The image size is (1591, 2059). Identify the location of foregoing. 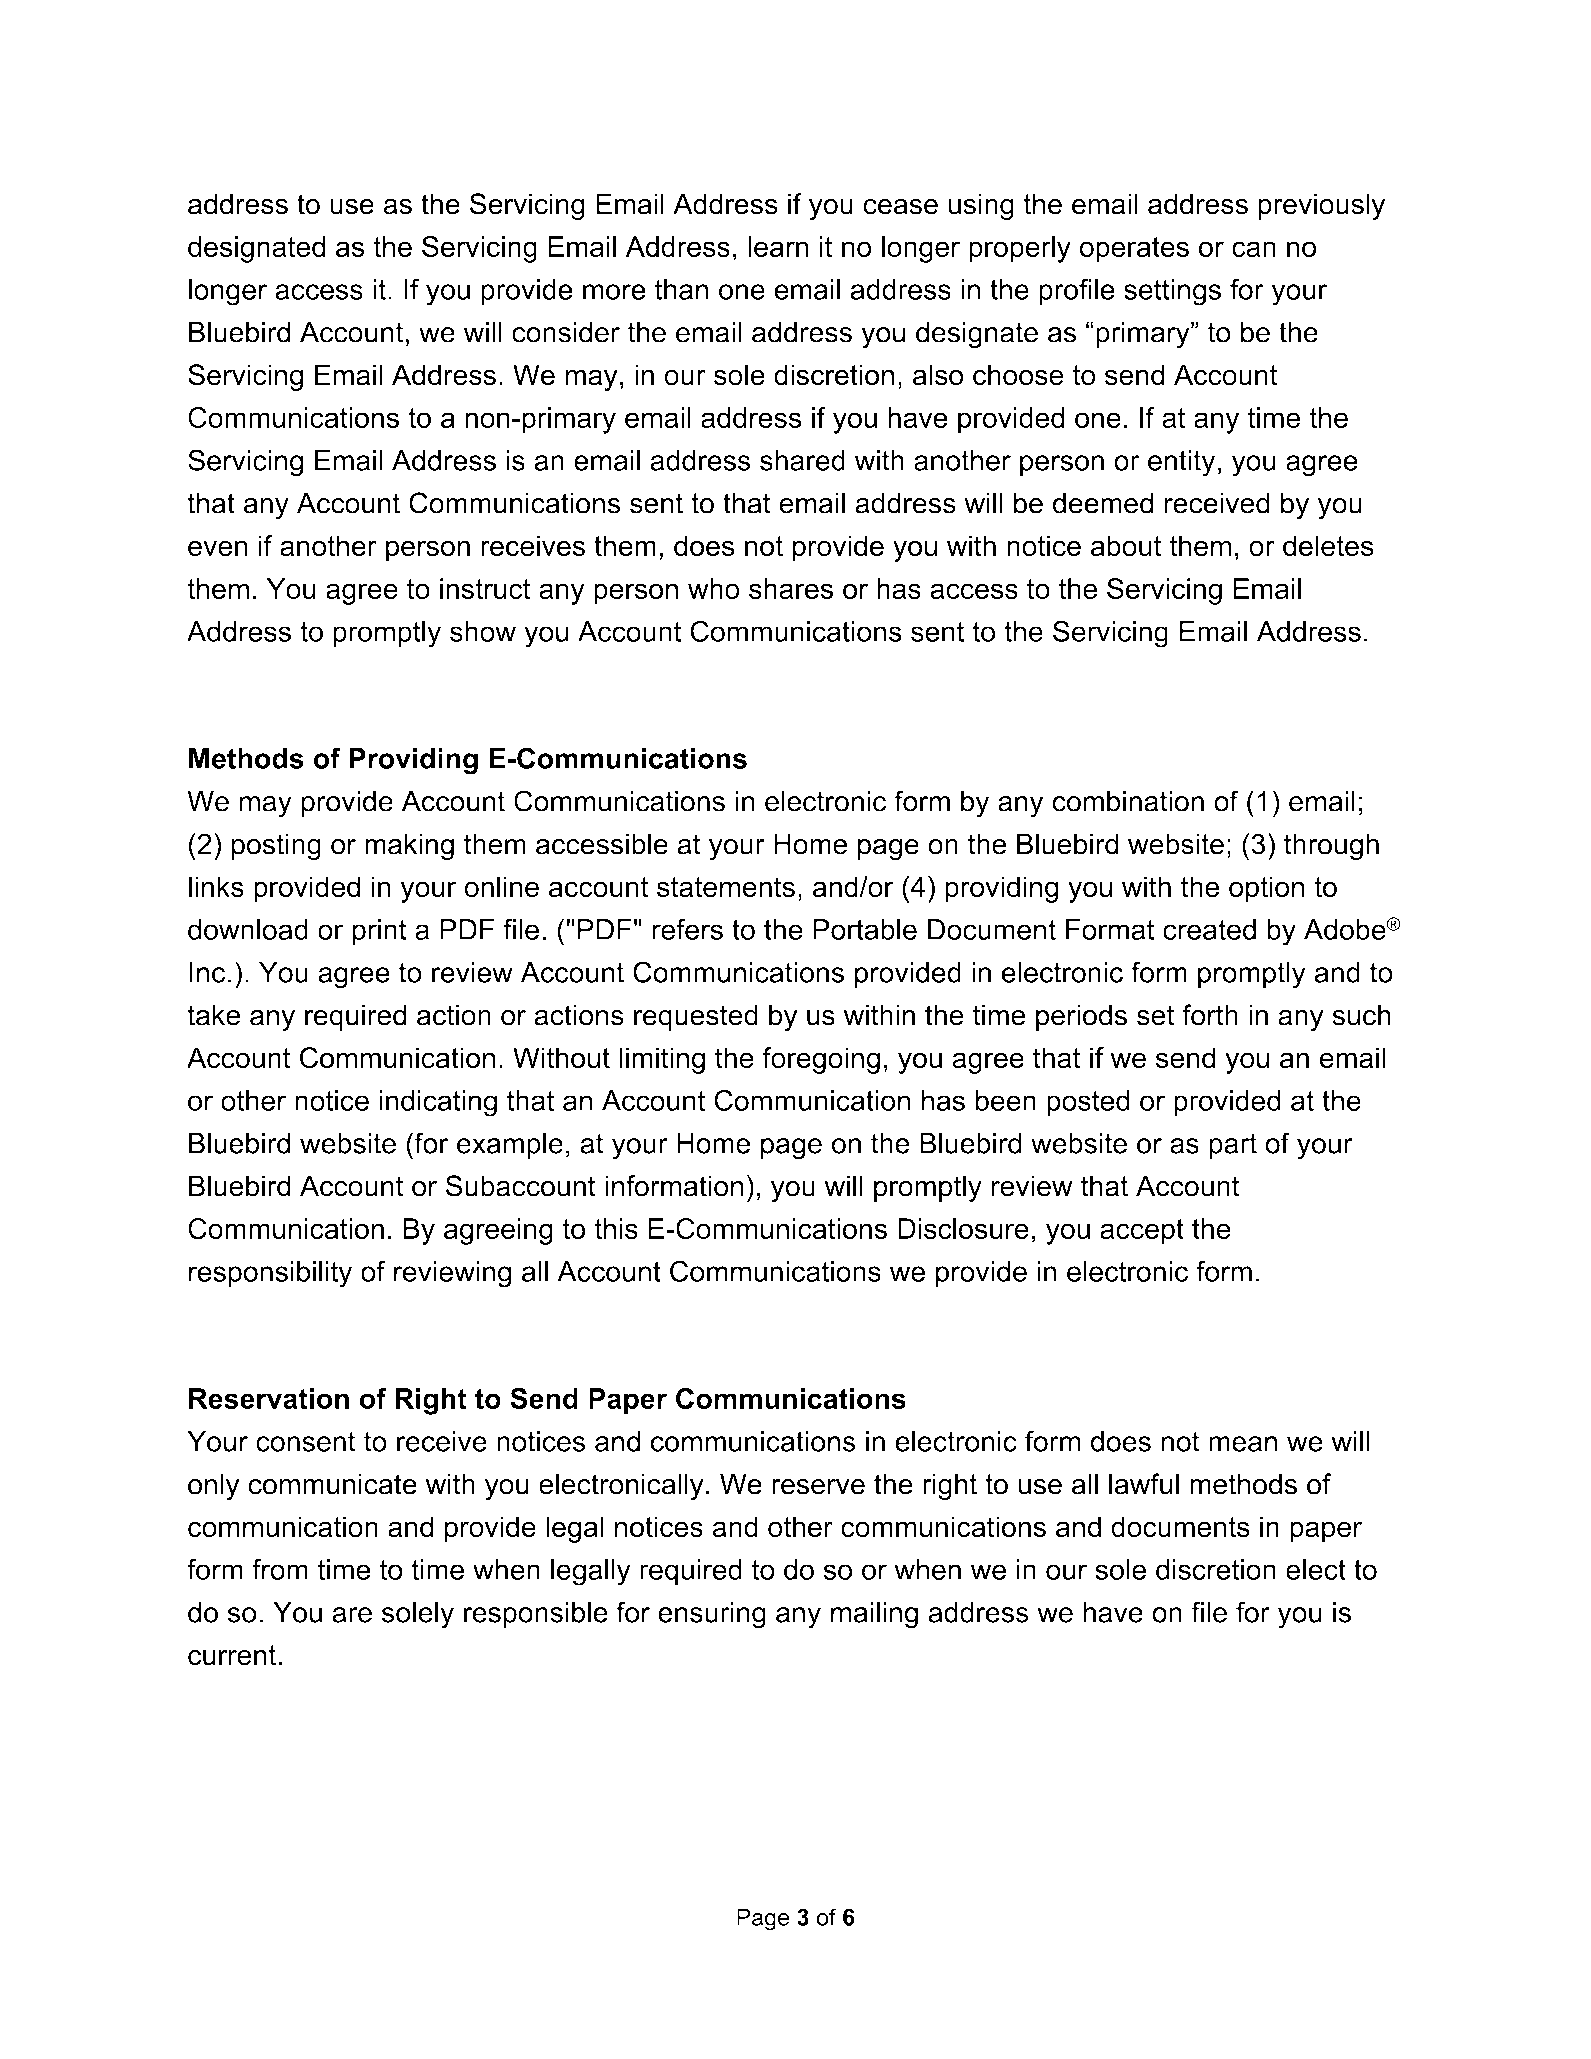
(821, 1060).
